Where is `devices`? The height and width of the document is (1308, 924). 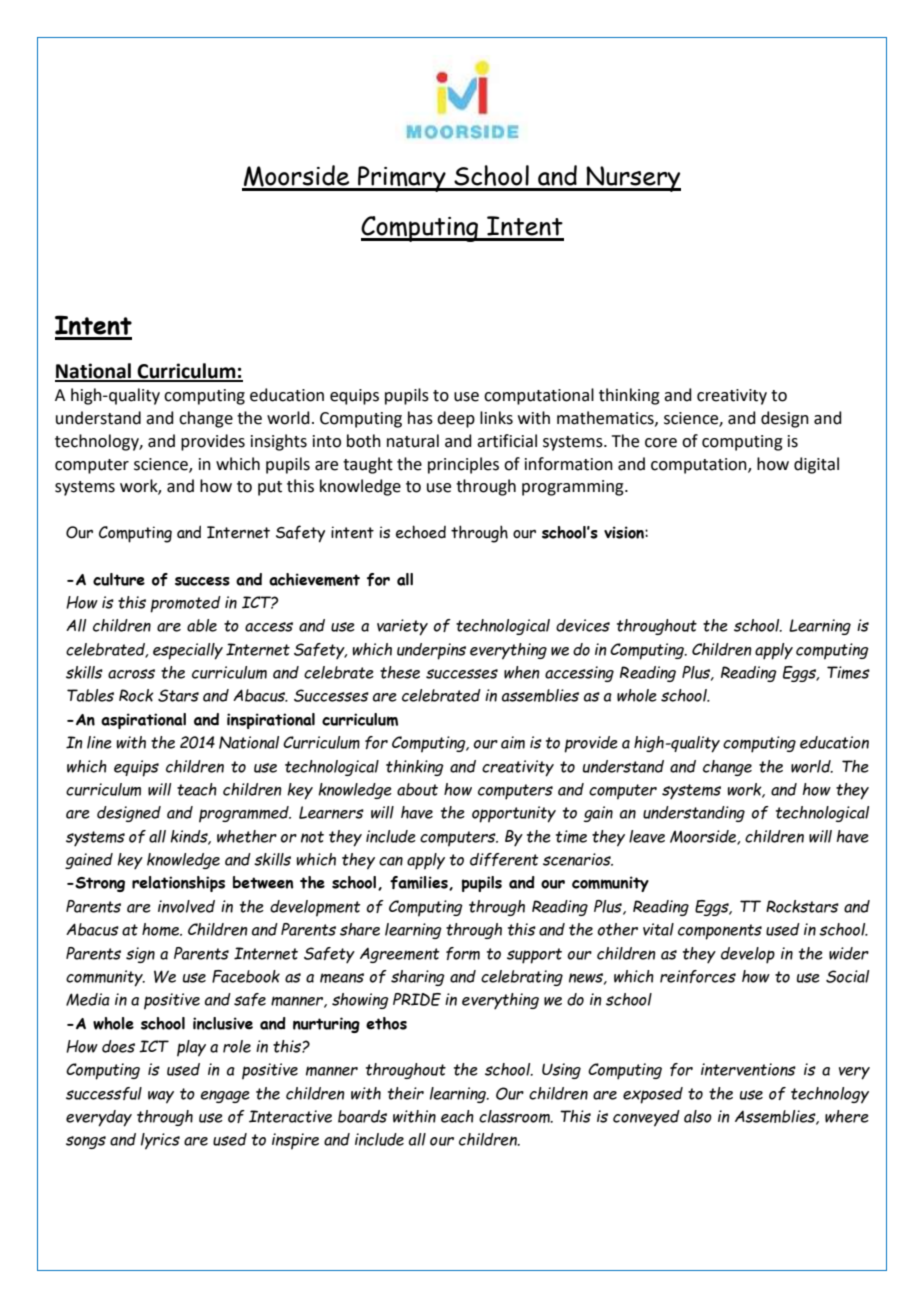
devices is located at coordinates (583, 625).
